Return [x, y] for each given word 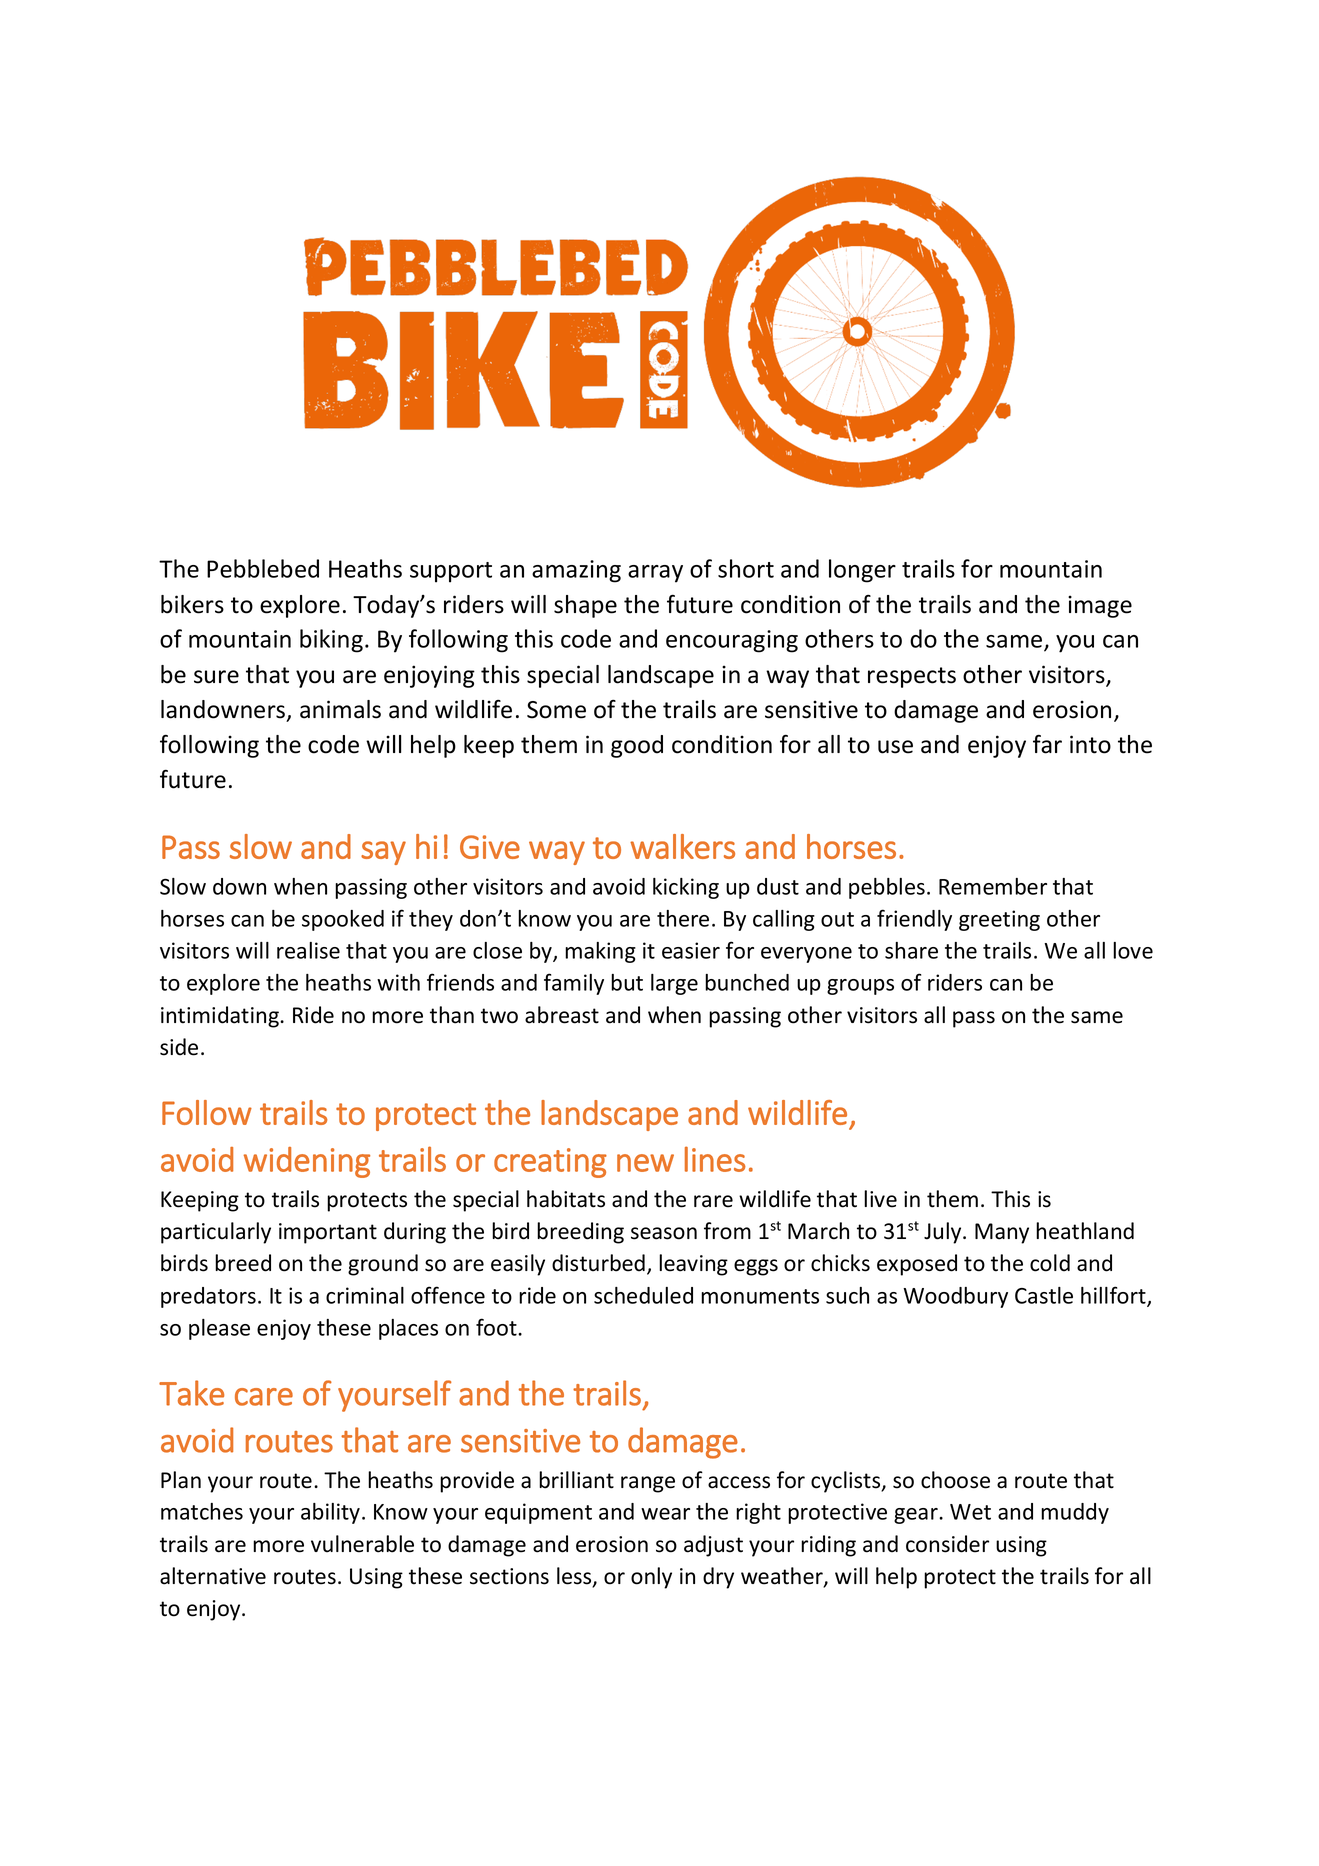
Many [1002, 1233]
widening [307, 1162]
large [674, 984]
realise [308, 950]
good [637, 746]
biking [331, 641]
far [1047, 744]
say [383, 853]
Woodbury [955, 1297]
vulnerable [362, 1544]
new [645, 1163]
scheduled [643, 1295]
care [264, 1397]
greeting [999, 920]
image [1100, 606]
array [655, 574]
